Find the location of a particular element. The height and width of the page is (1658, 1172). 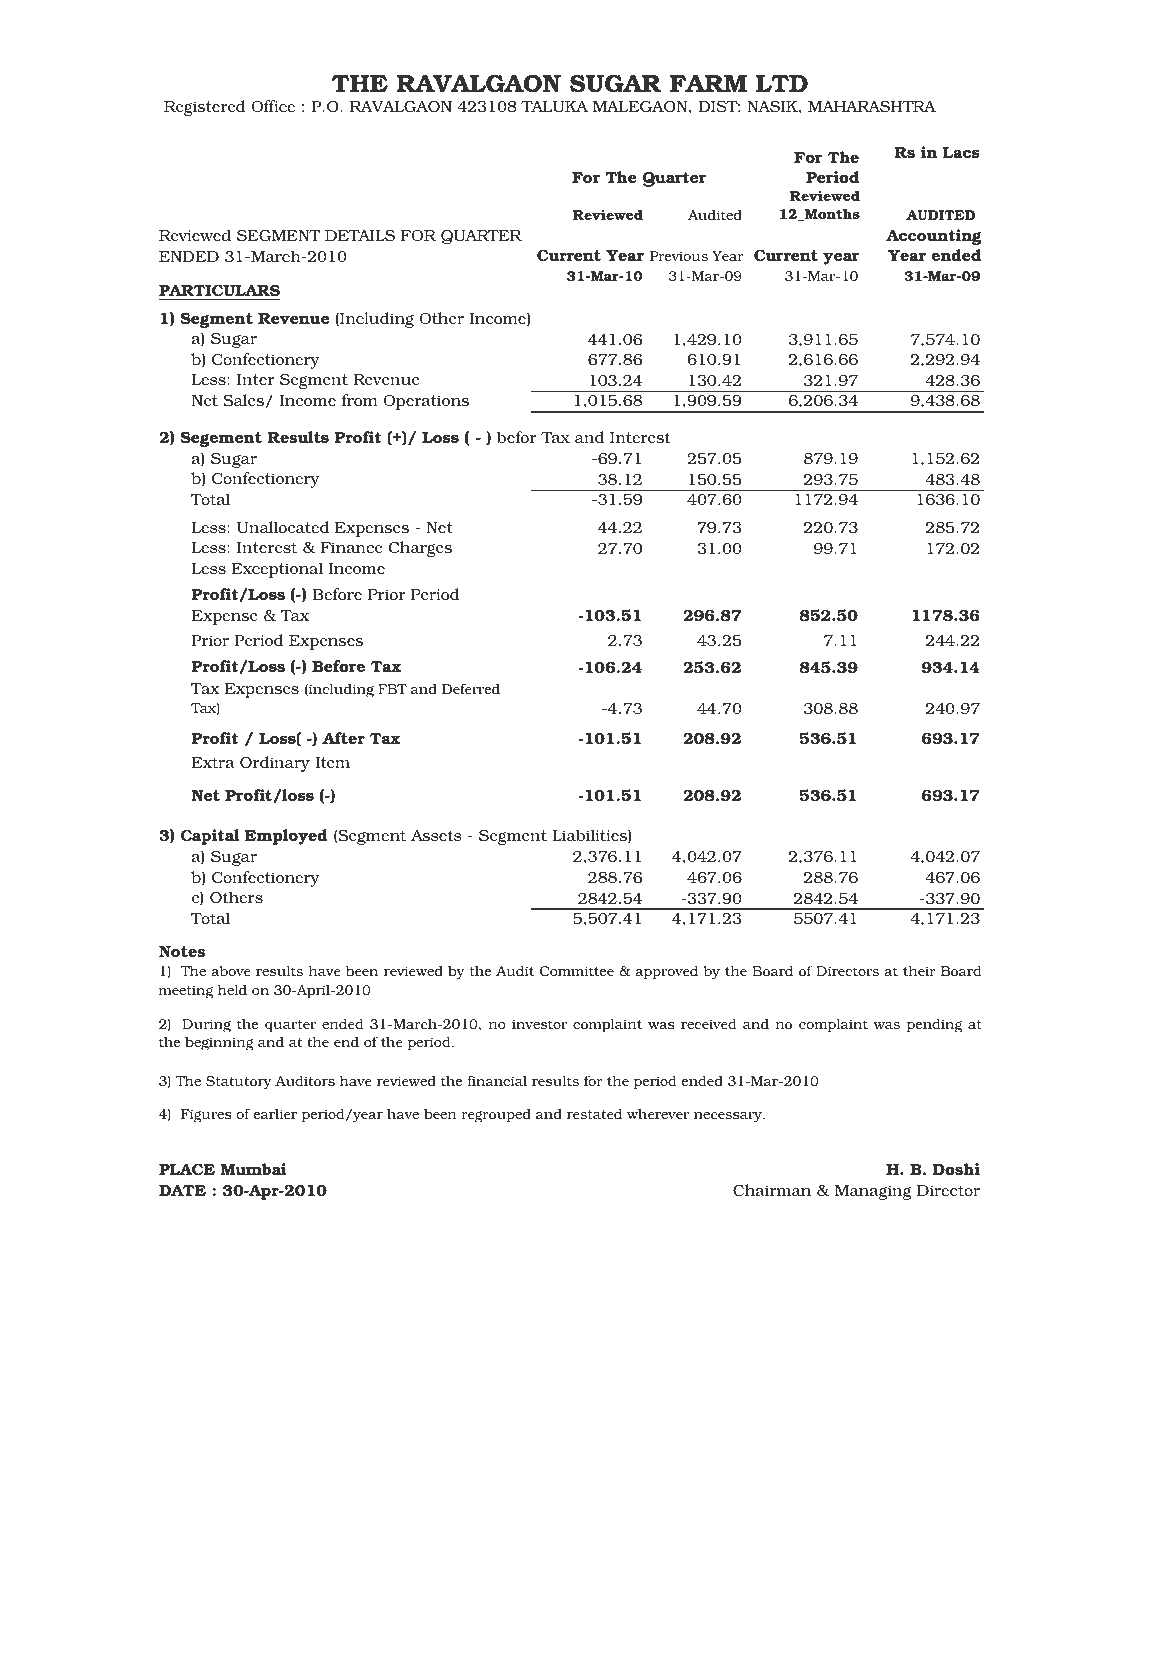

Employed is located at coordinates (286, 837).
